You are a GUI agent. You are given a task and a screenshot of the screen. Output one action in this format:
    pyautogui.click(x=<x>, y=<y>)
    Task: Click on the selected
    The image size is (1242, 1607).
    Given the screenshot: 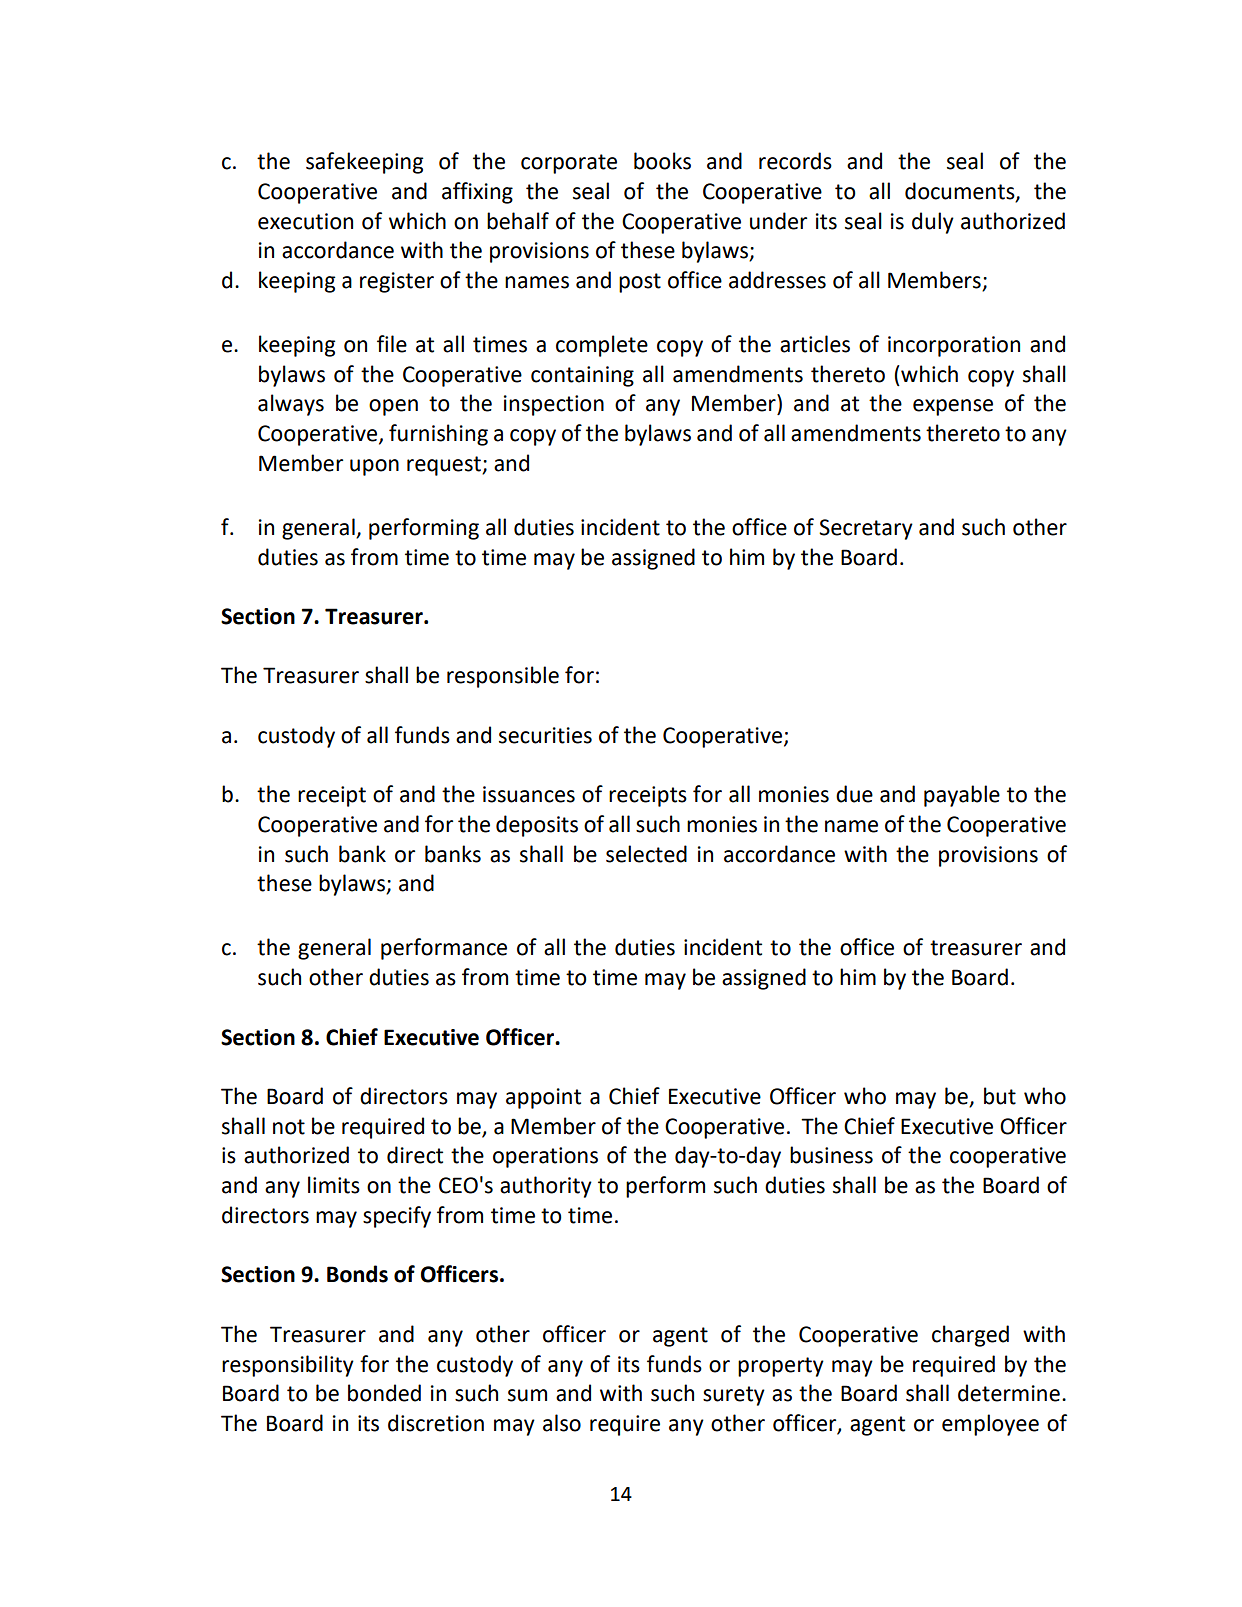 What is the action you would take?
    pyautogui.click(x=646, y=854)
